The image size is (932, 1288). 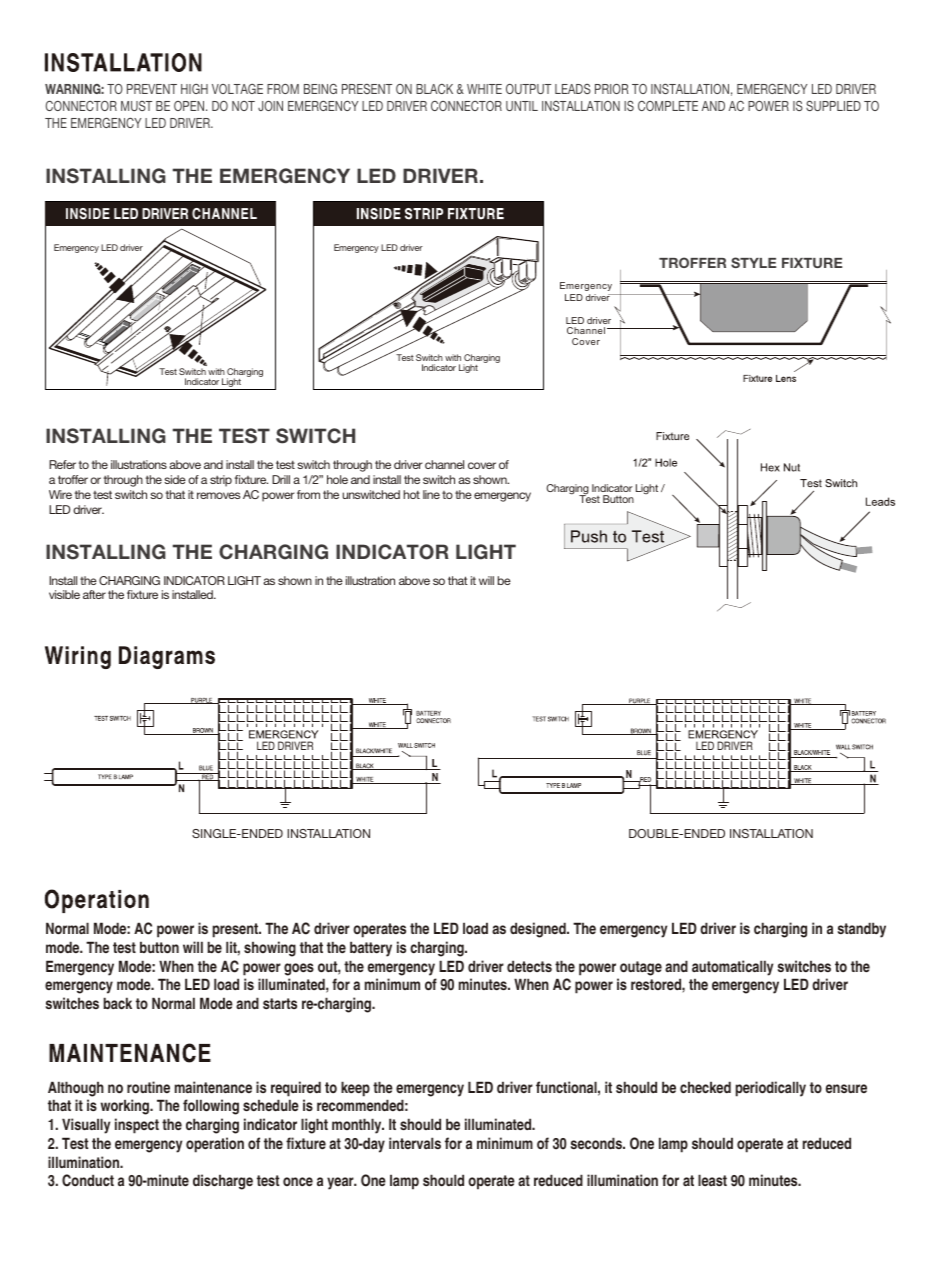 I want to click on intervals, so click(x=415, y=1143).
